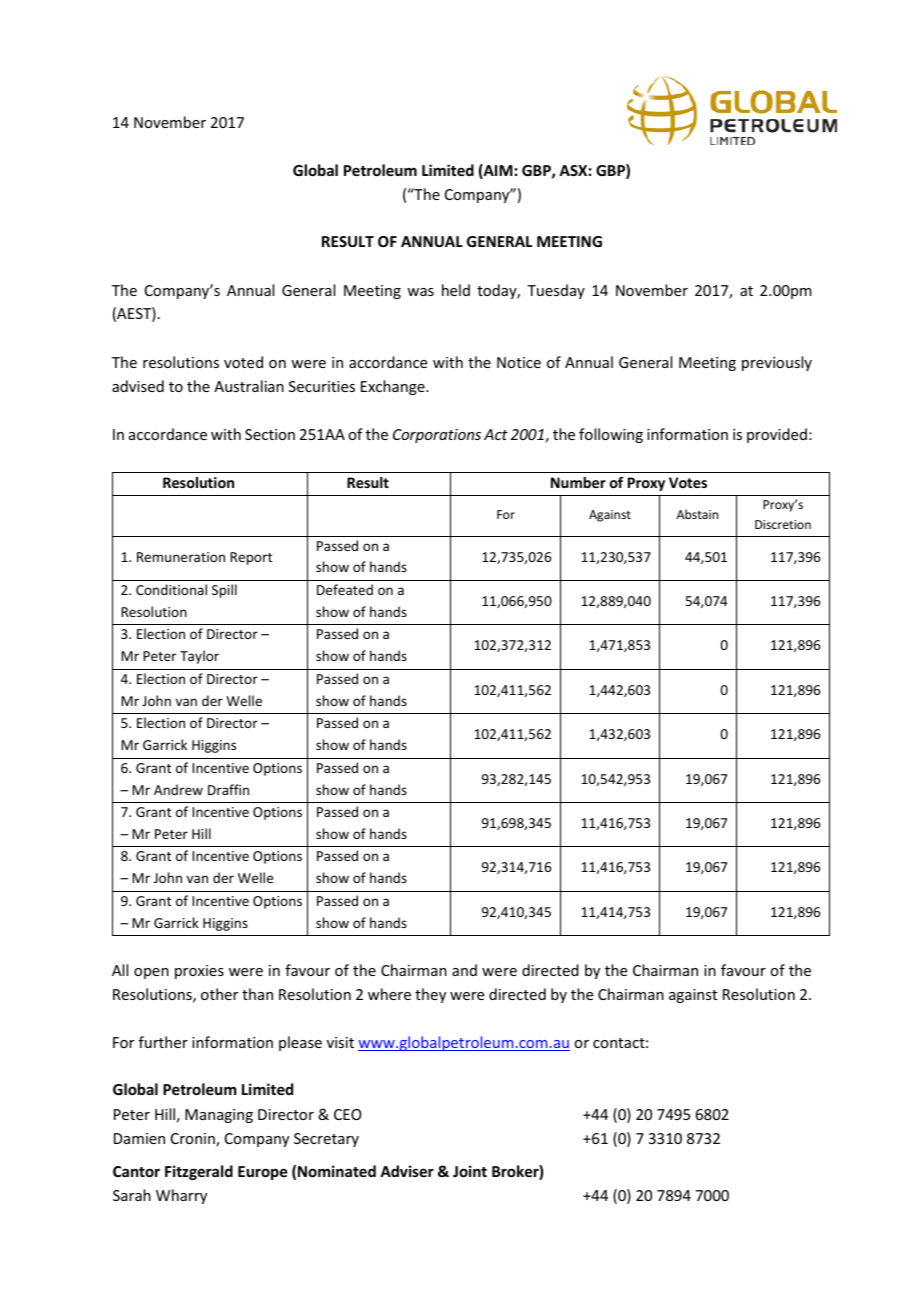 This document has width=924, height=1308. What do you see at coordinates (783, 524) in the document?
I see `Discretion` at bounding box center [783, 524].
